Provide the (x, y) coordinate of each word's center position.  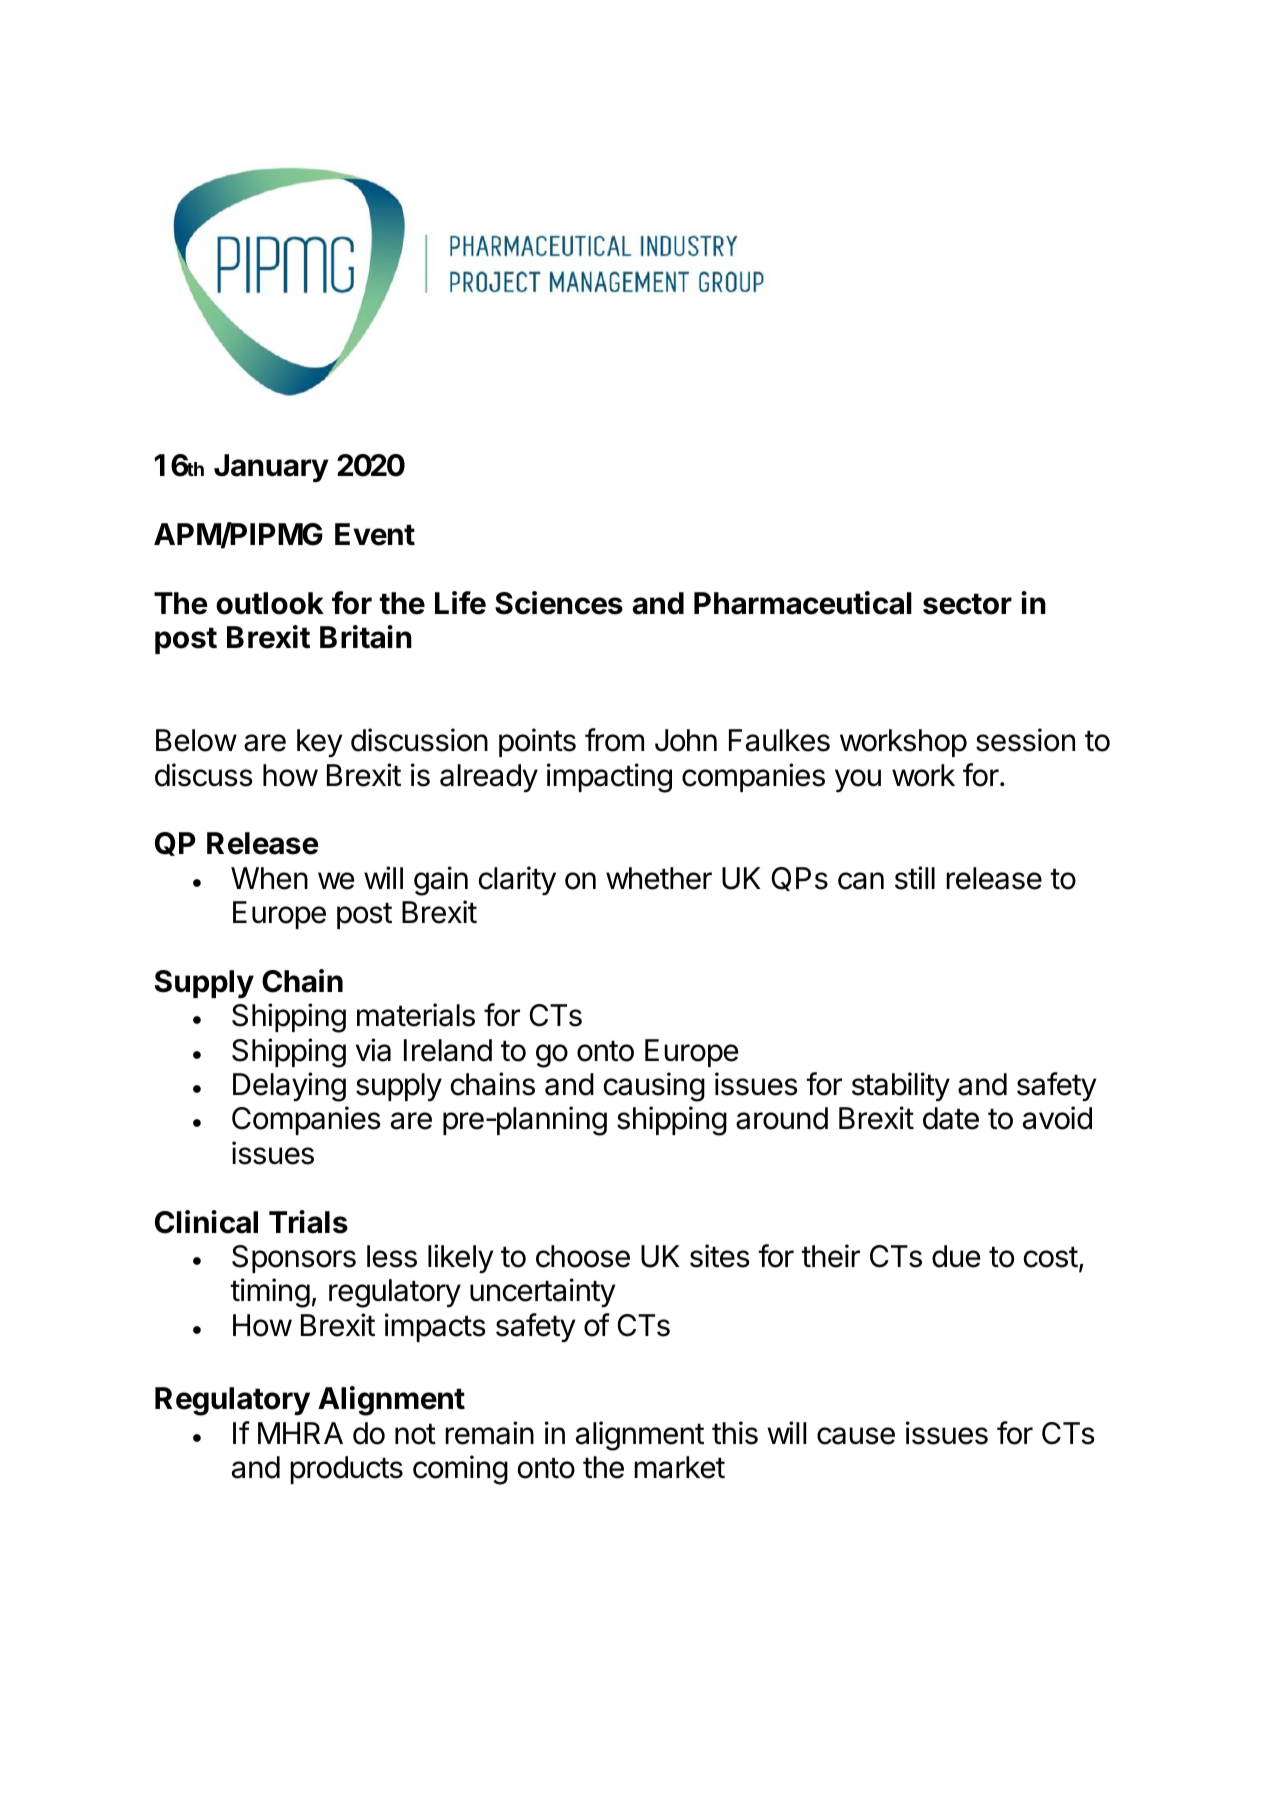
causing (654, 1087)
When (269, 878)
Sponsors (294, 1259)
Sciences (559, 603)
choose (583, 1256)
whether (659, 878)
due (956, 1256)
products (346, 1470)
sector (967, 604)
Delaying (289, 1087)
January (271, 468)
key (319, 743)
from (614, 740)
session (1025, 740)
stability (901, 1087)
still (915, 878)
